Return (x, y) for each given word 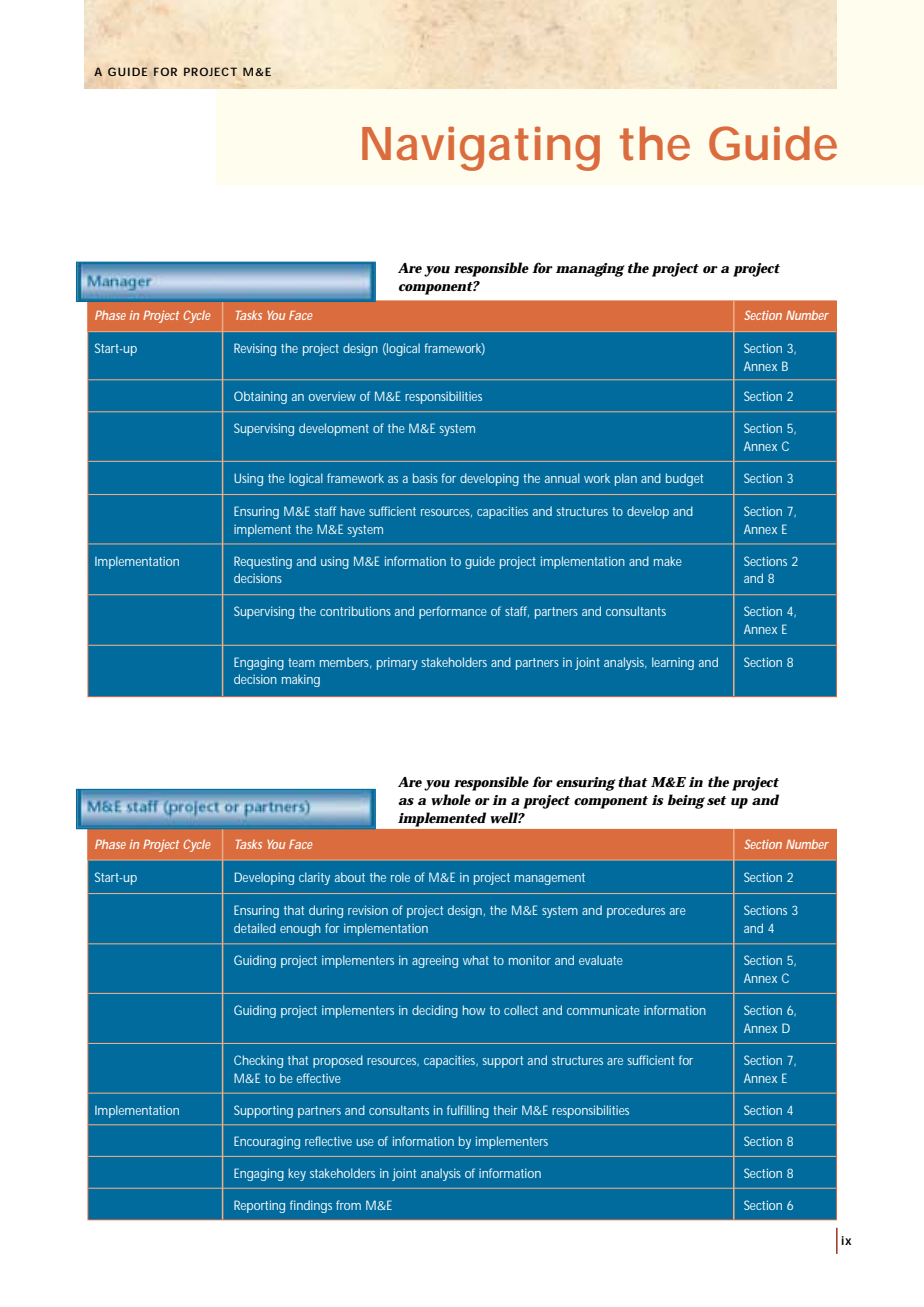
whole (451, 800)
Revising (255, 349)
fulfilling (468, 1111)
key (297, 1174)
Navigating (481, 148)
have (353, 511)
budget (684, 479)
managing (590, 270)
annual (562, 478)
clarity (314, 878)
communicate (603, 1010)
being (686, 801)
